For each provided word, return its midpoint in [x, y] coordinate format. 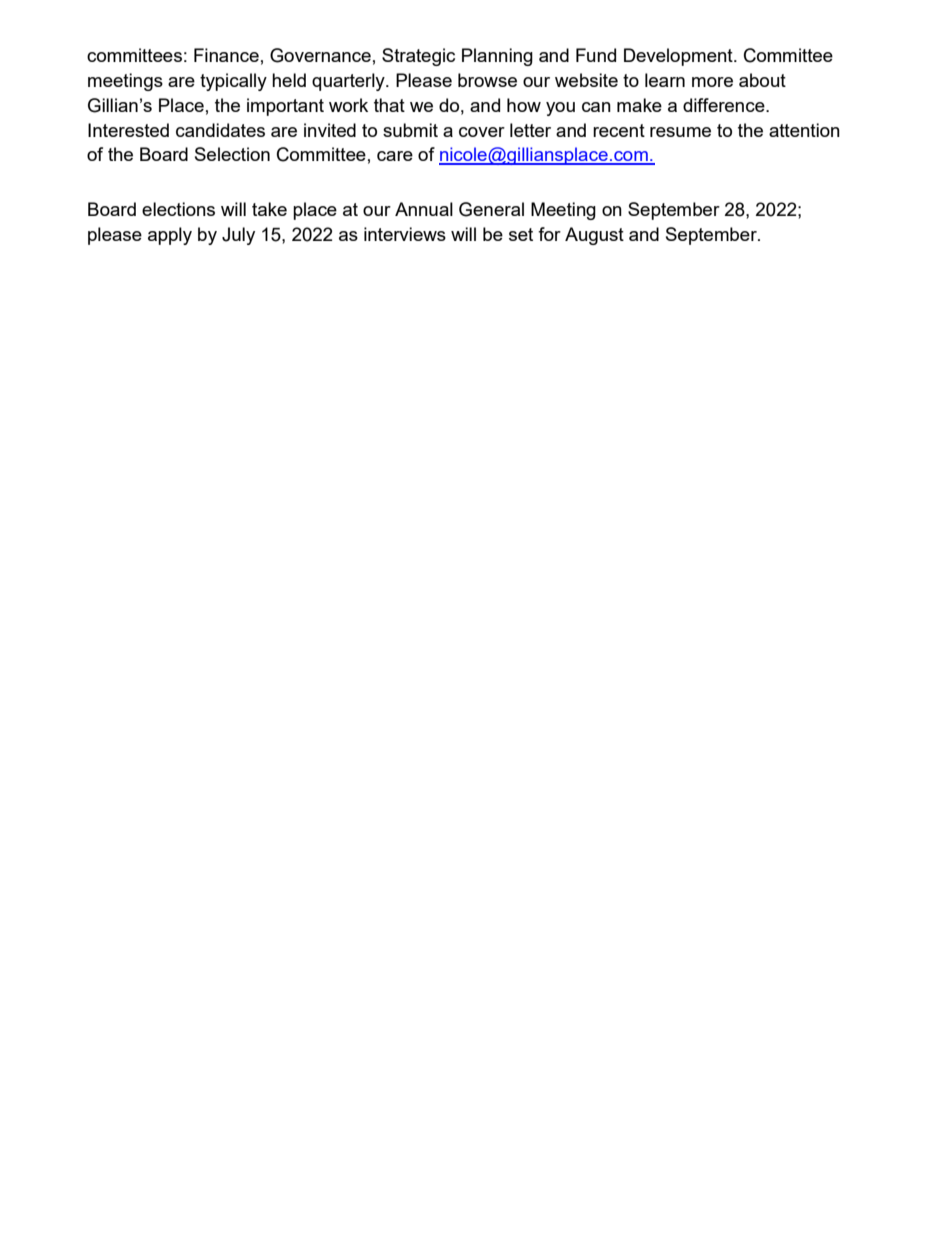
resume [680, 132]
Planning [497, 57]
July [238, 236]
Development [679, 57]
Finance [226, 55]
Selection [232, 154]
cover [482, 132]
